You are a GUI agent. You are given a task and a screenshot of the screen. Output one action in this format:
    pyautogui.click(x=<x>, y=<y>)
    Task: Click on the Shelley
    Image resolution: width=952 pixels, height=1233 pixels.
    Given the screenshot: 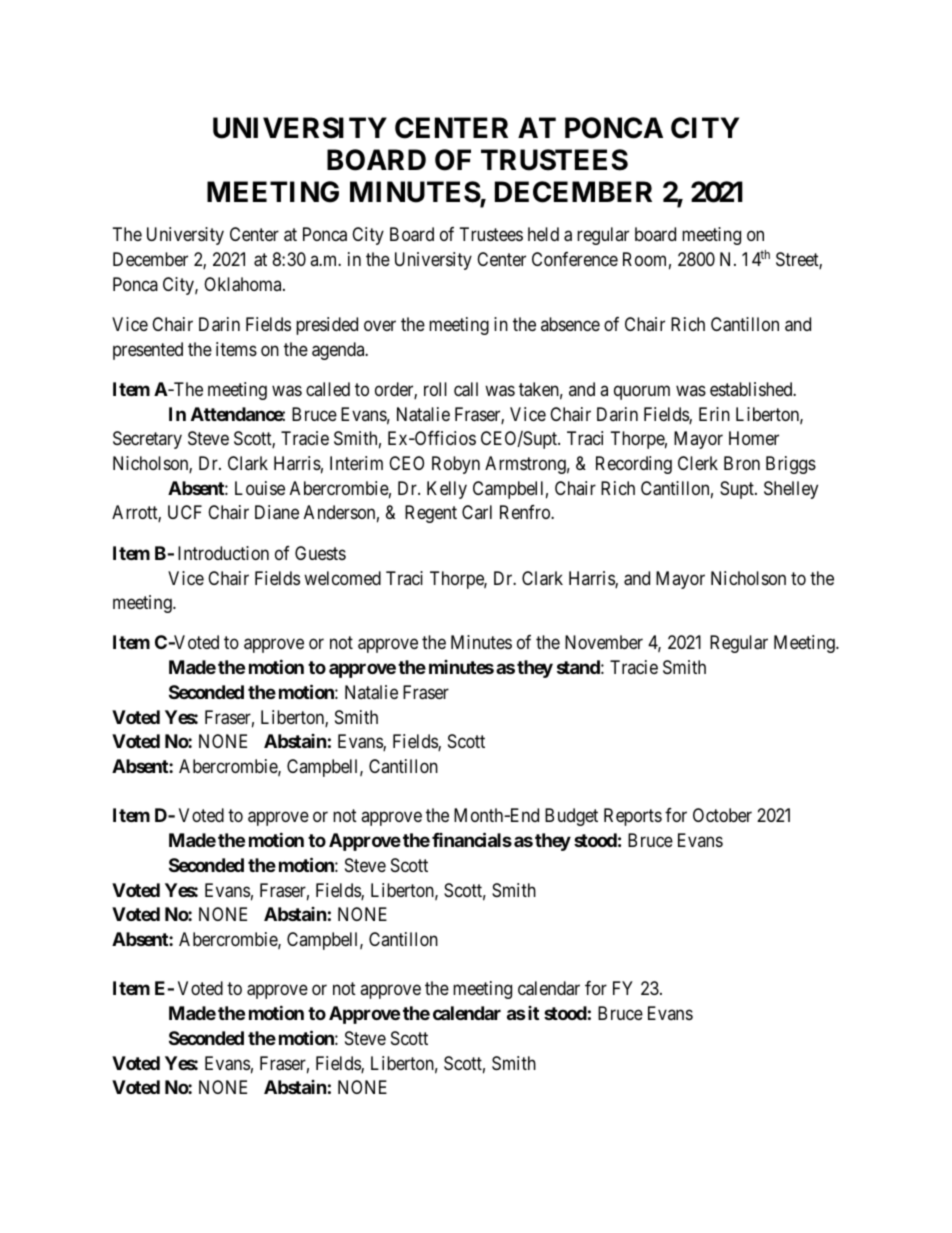 What is the action you would take?
    pyautogui.click(x=791, y=490)
